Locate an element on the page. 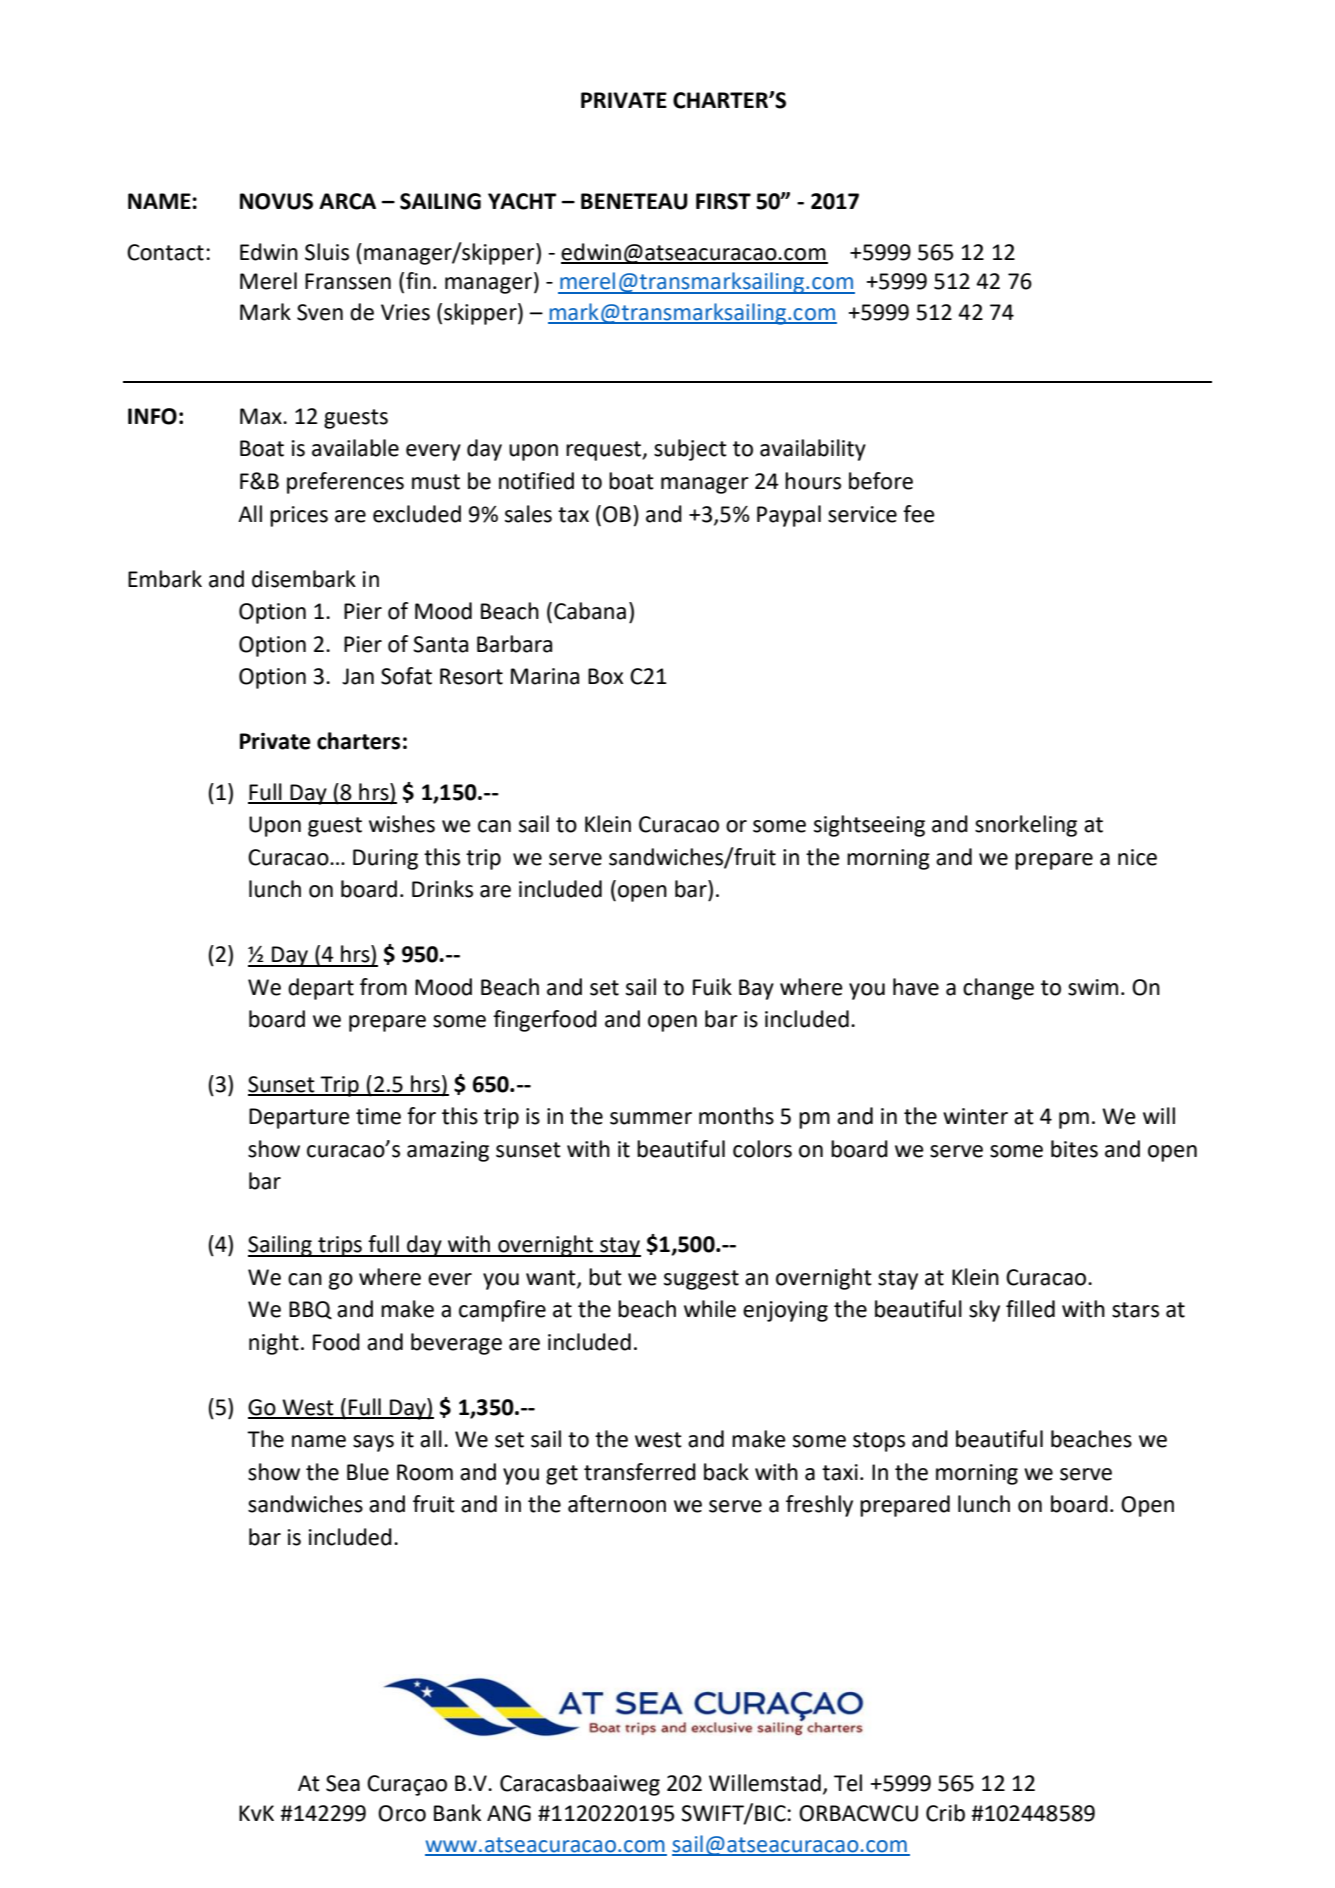  NOVUS is located at coordinates (276, 201).
